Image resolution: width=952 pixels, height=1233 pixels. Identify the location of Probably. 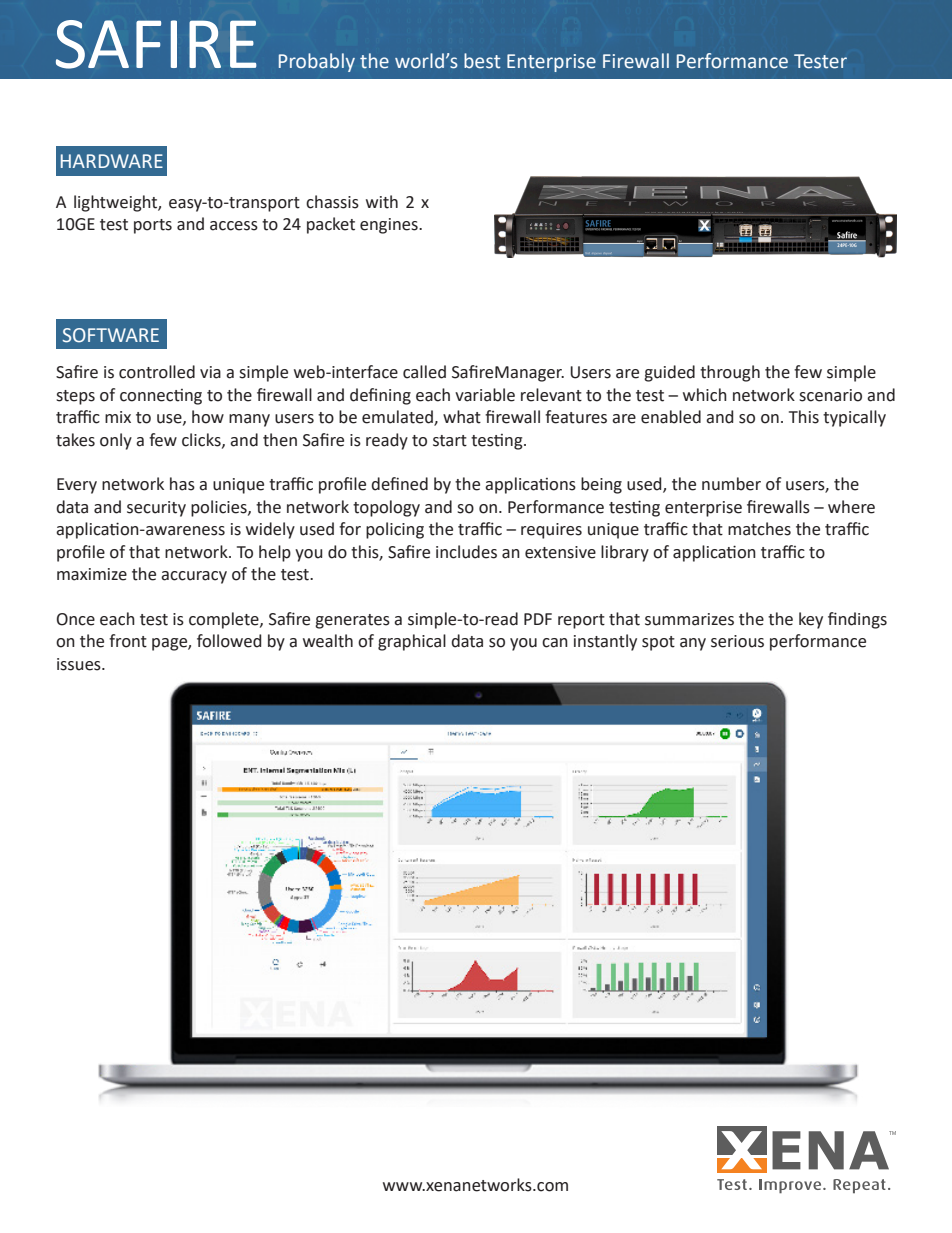
(317, 62).
